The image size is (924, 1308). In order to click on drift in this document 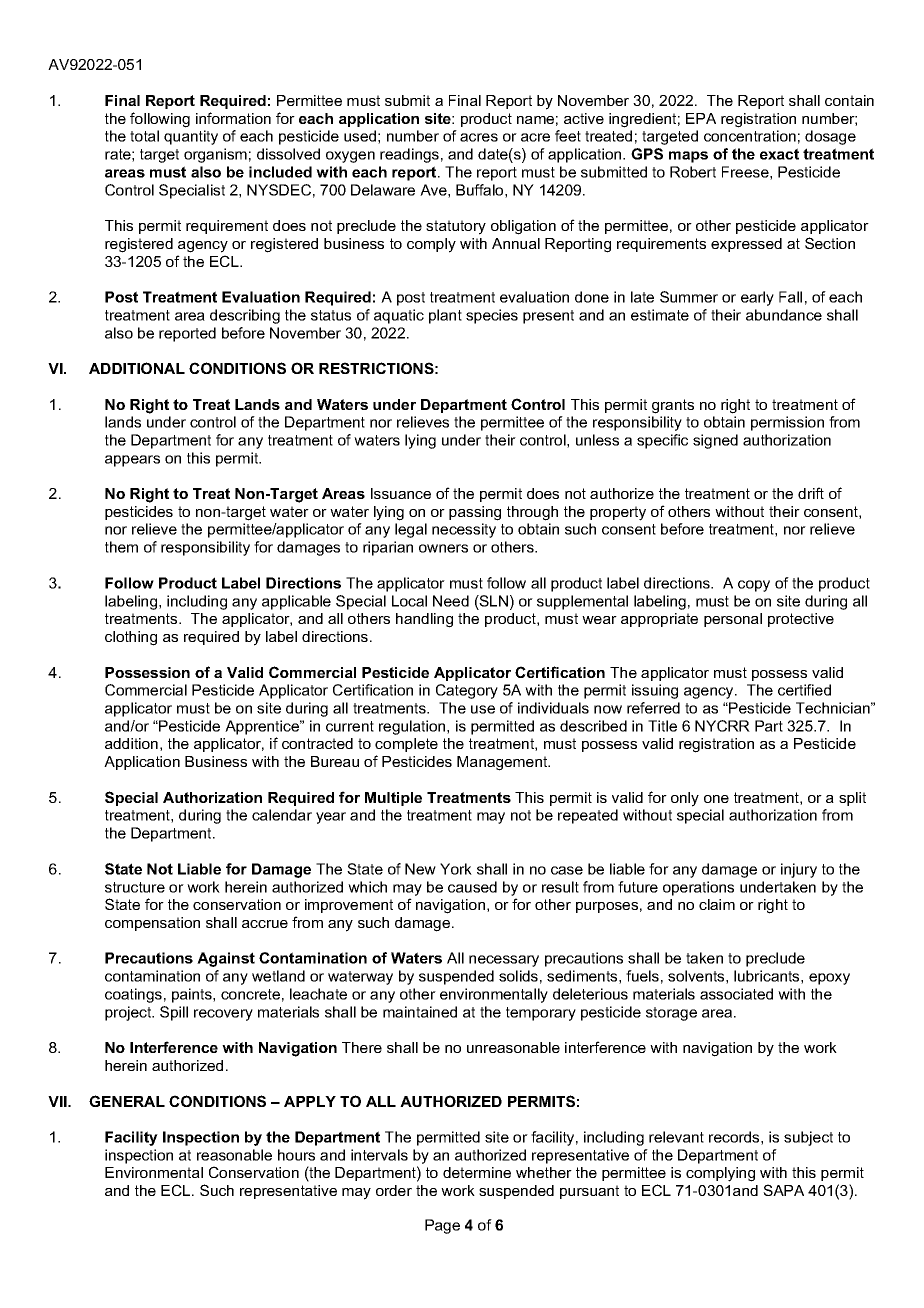, I will do `click(811, 493)`.
